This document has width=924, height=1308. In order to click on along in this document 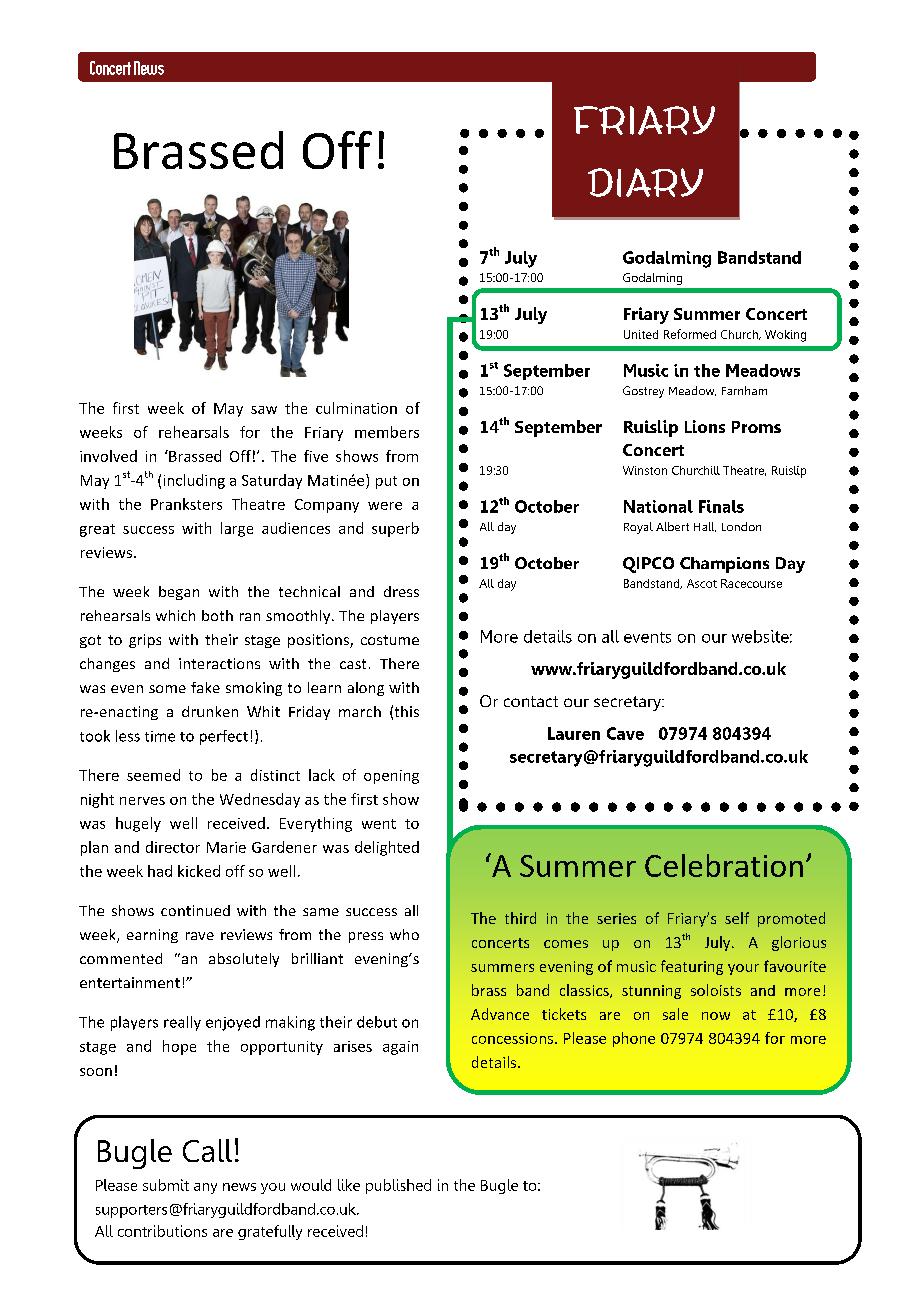, I will do `click(366, 689)`.
